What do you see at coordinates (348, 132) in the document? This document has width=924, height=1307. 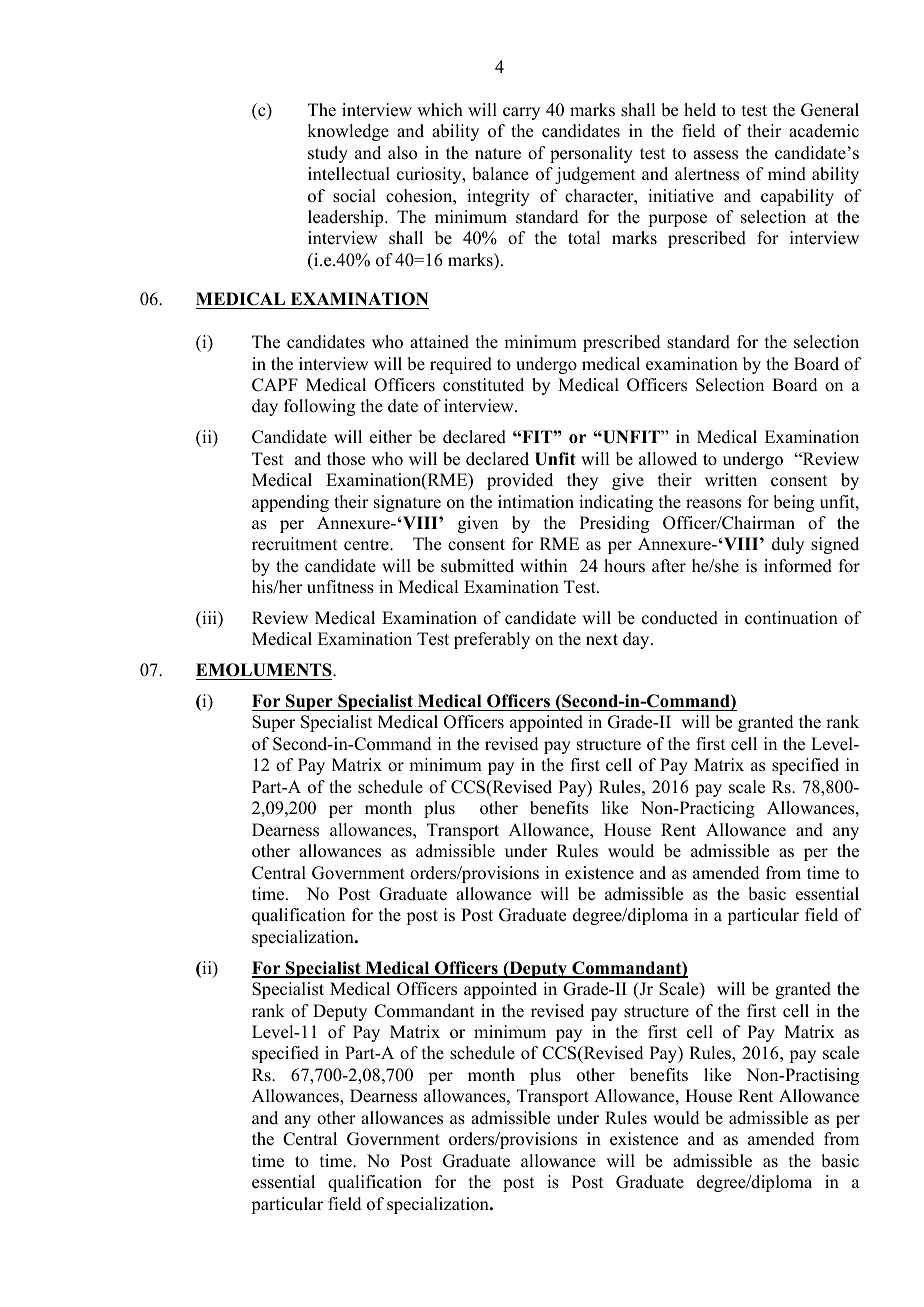 I see `knowledge` at bounding box center [348, 132].
